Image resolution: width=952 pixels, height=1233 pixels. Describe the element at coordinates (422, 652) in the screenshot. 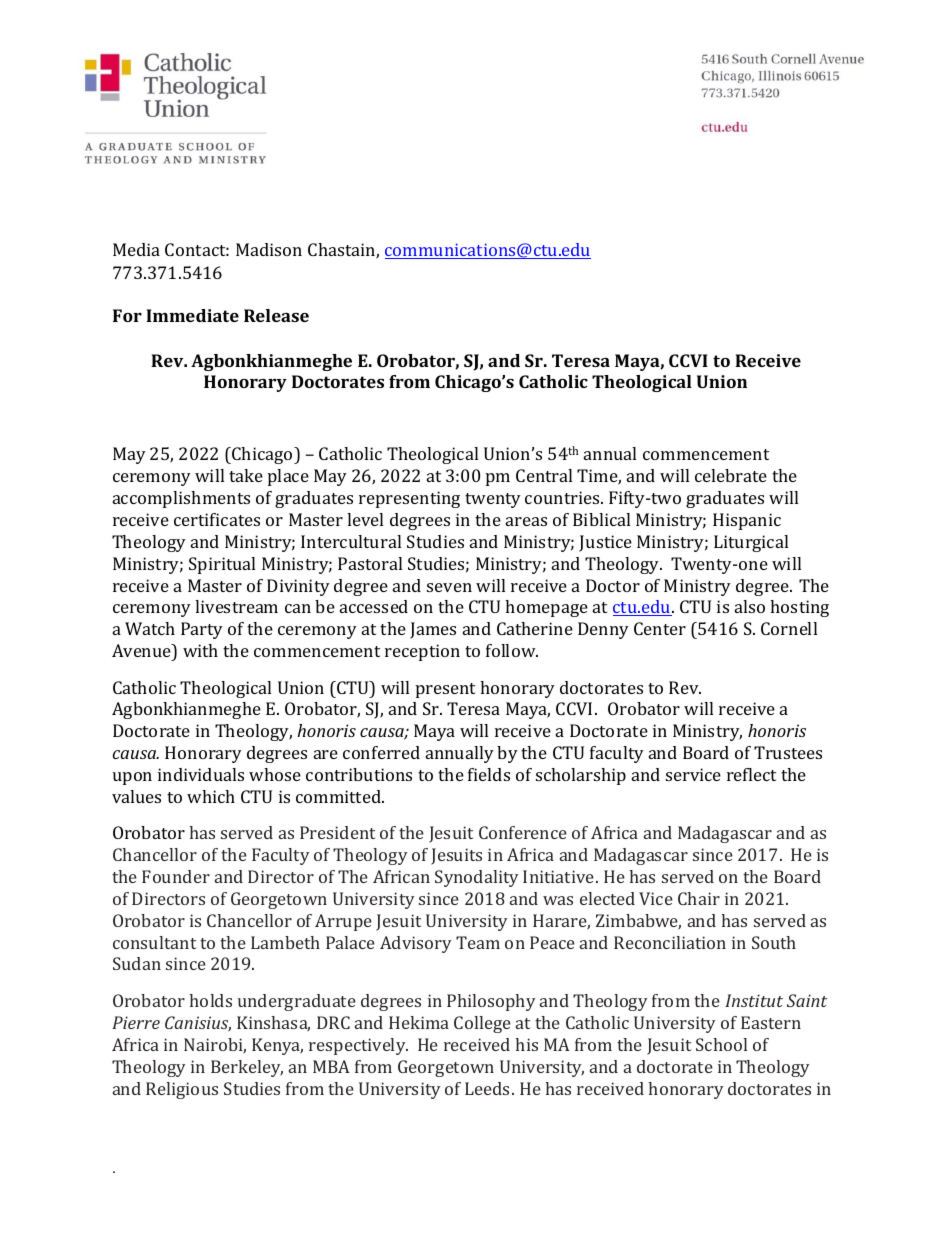

I see `reception` at that location.
